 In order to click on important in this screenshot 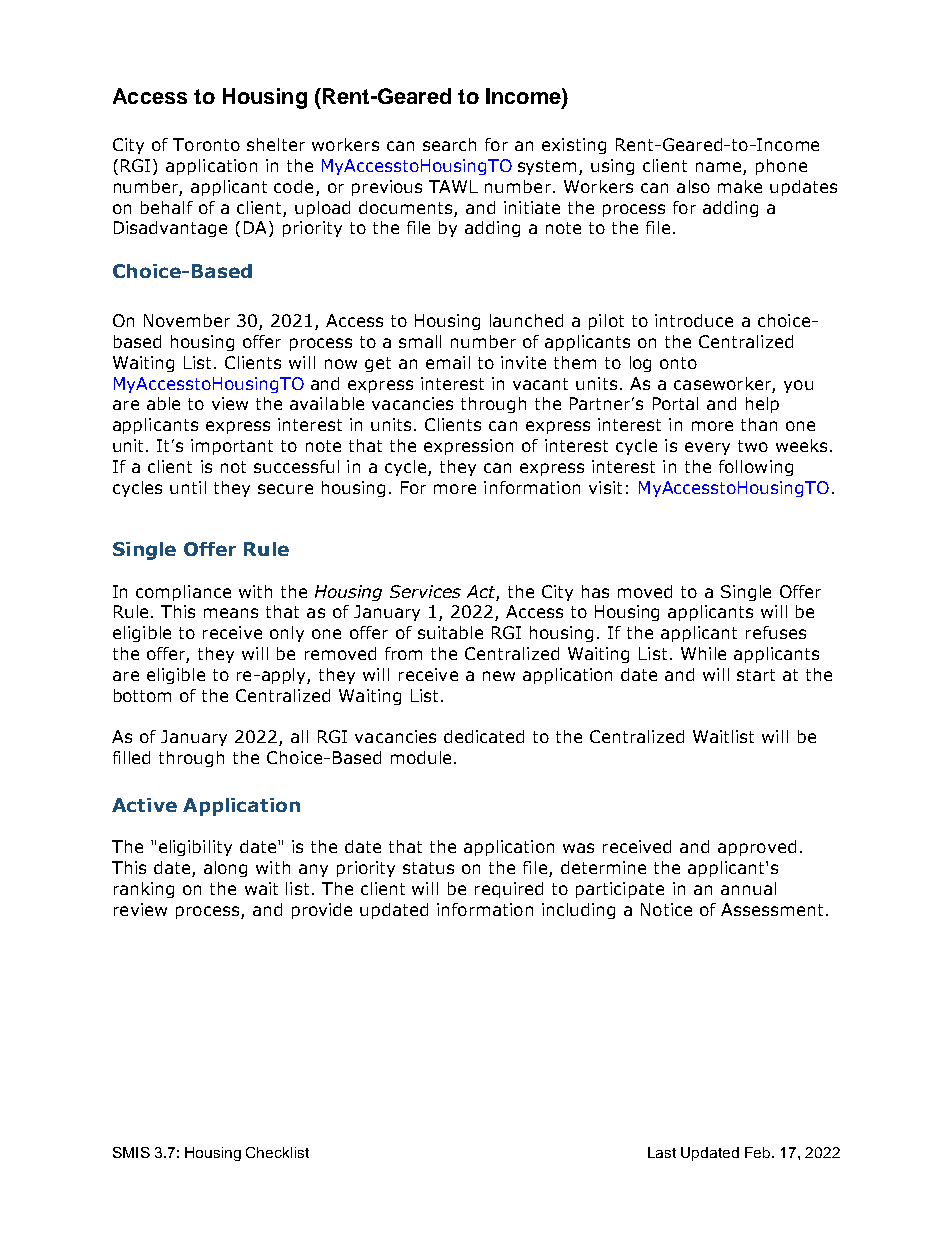, I will do `click(232, 447)`.
